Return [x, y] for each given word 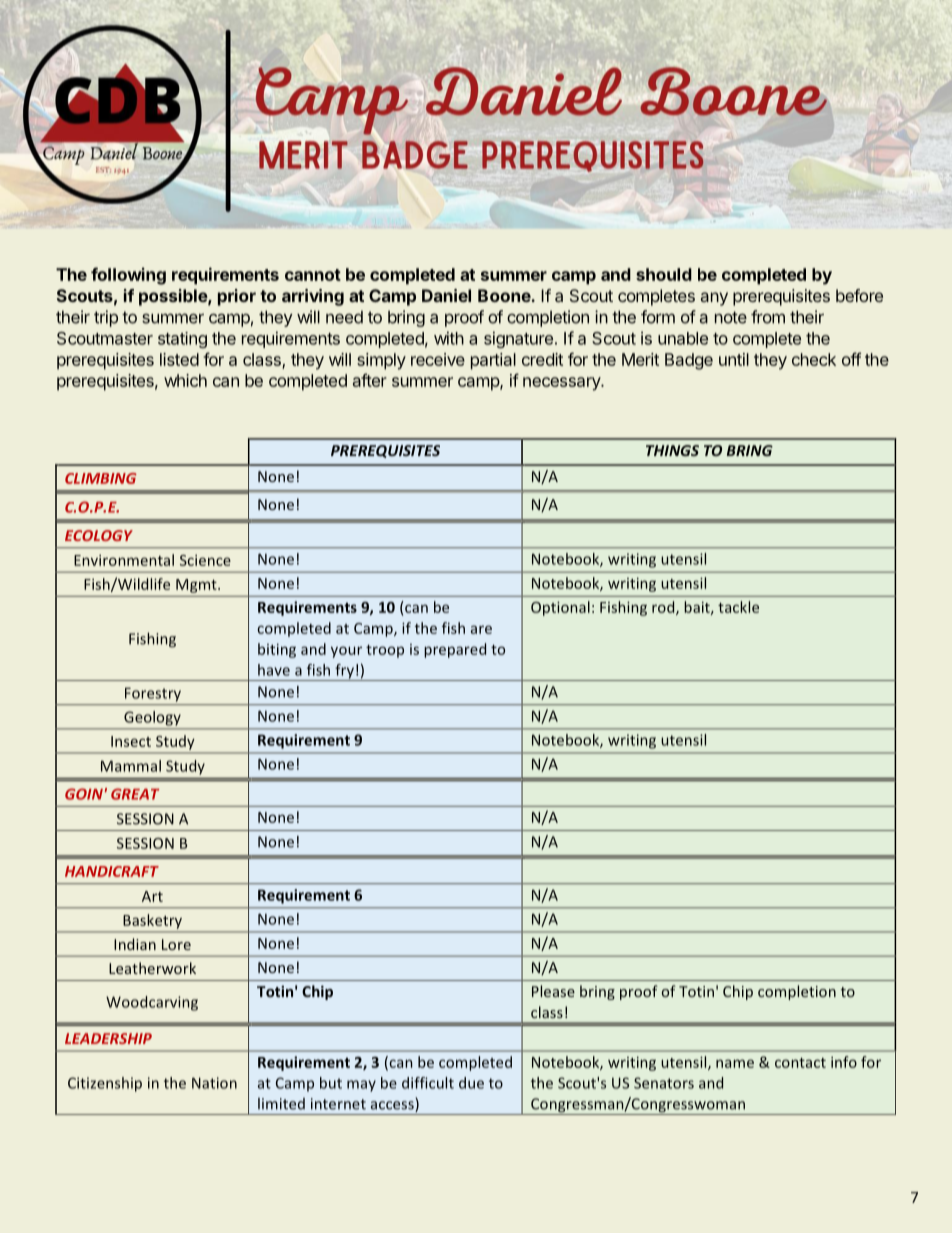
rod [664, 608]
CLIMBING [101, 478]
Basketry [153, 921]
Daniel [446, 295]
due [471, 1083]
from [768, 317]
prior [237, 297]
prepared [455, 650]
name [735, 1063]
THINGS [672, 450]
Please [553, 991]
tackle [738, 607]
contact [800, 1063]
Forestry [153, 695]
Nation [214, 1083]
